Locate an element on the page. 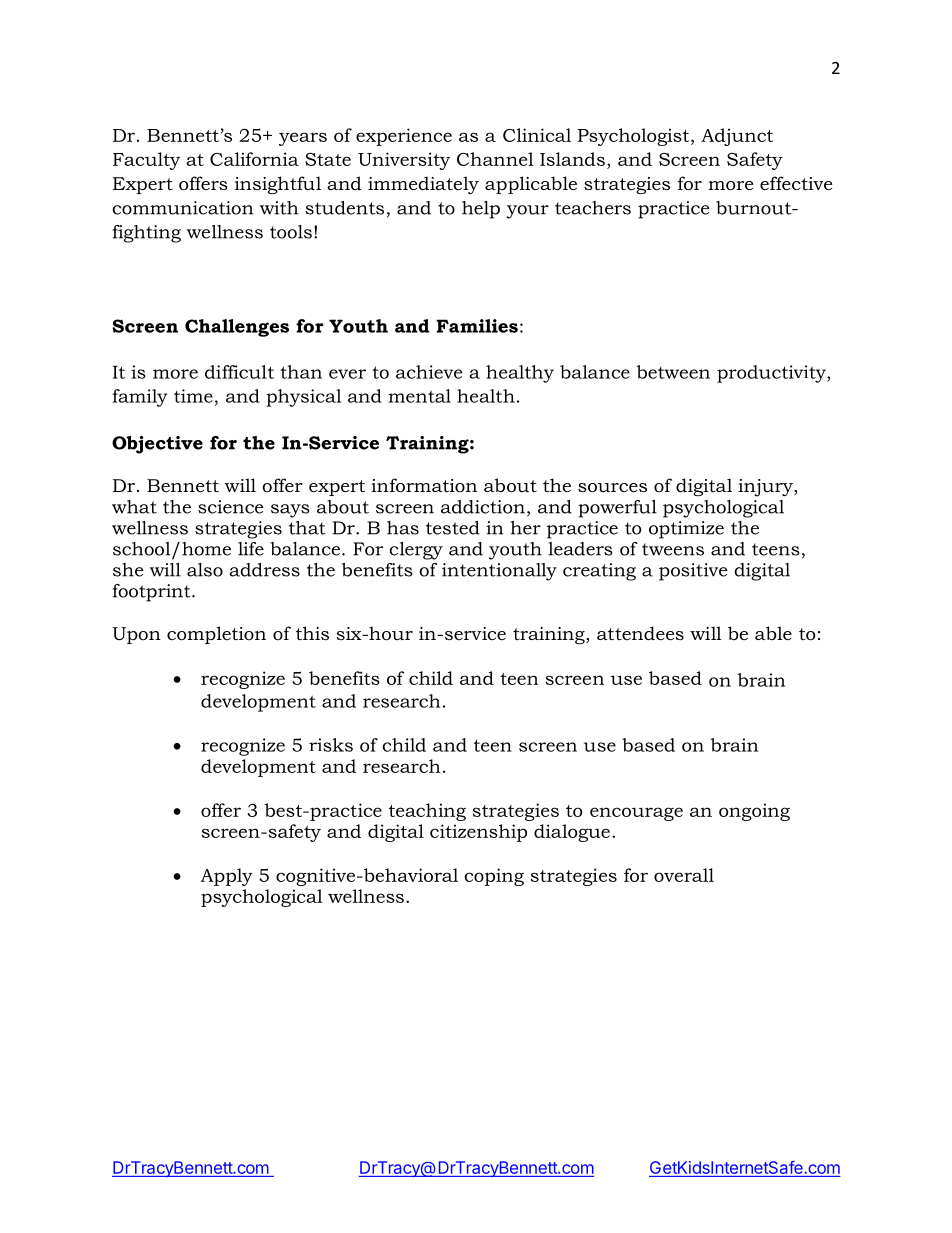  Families is located at coordinates (477, 326).
